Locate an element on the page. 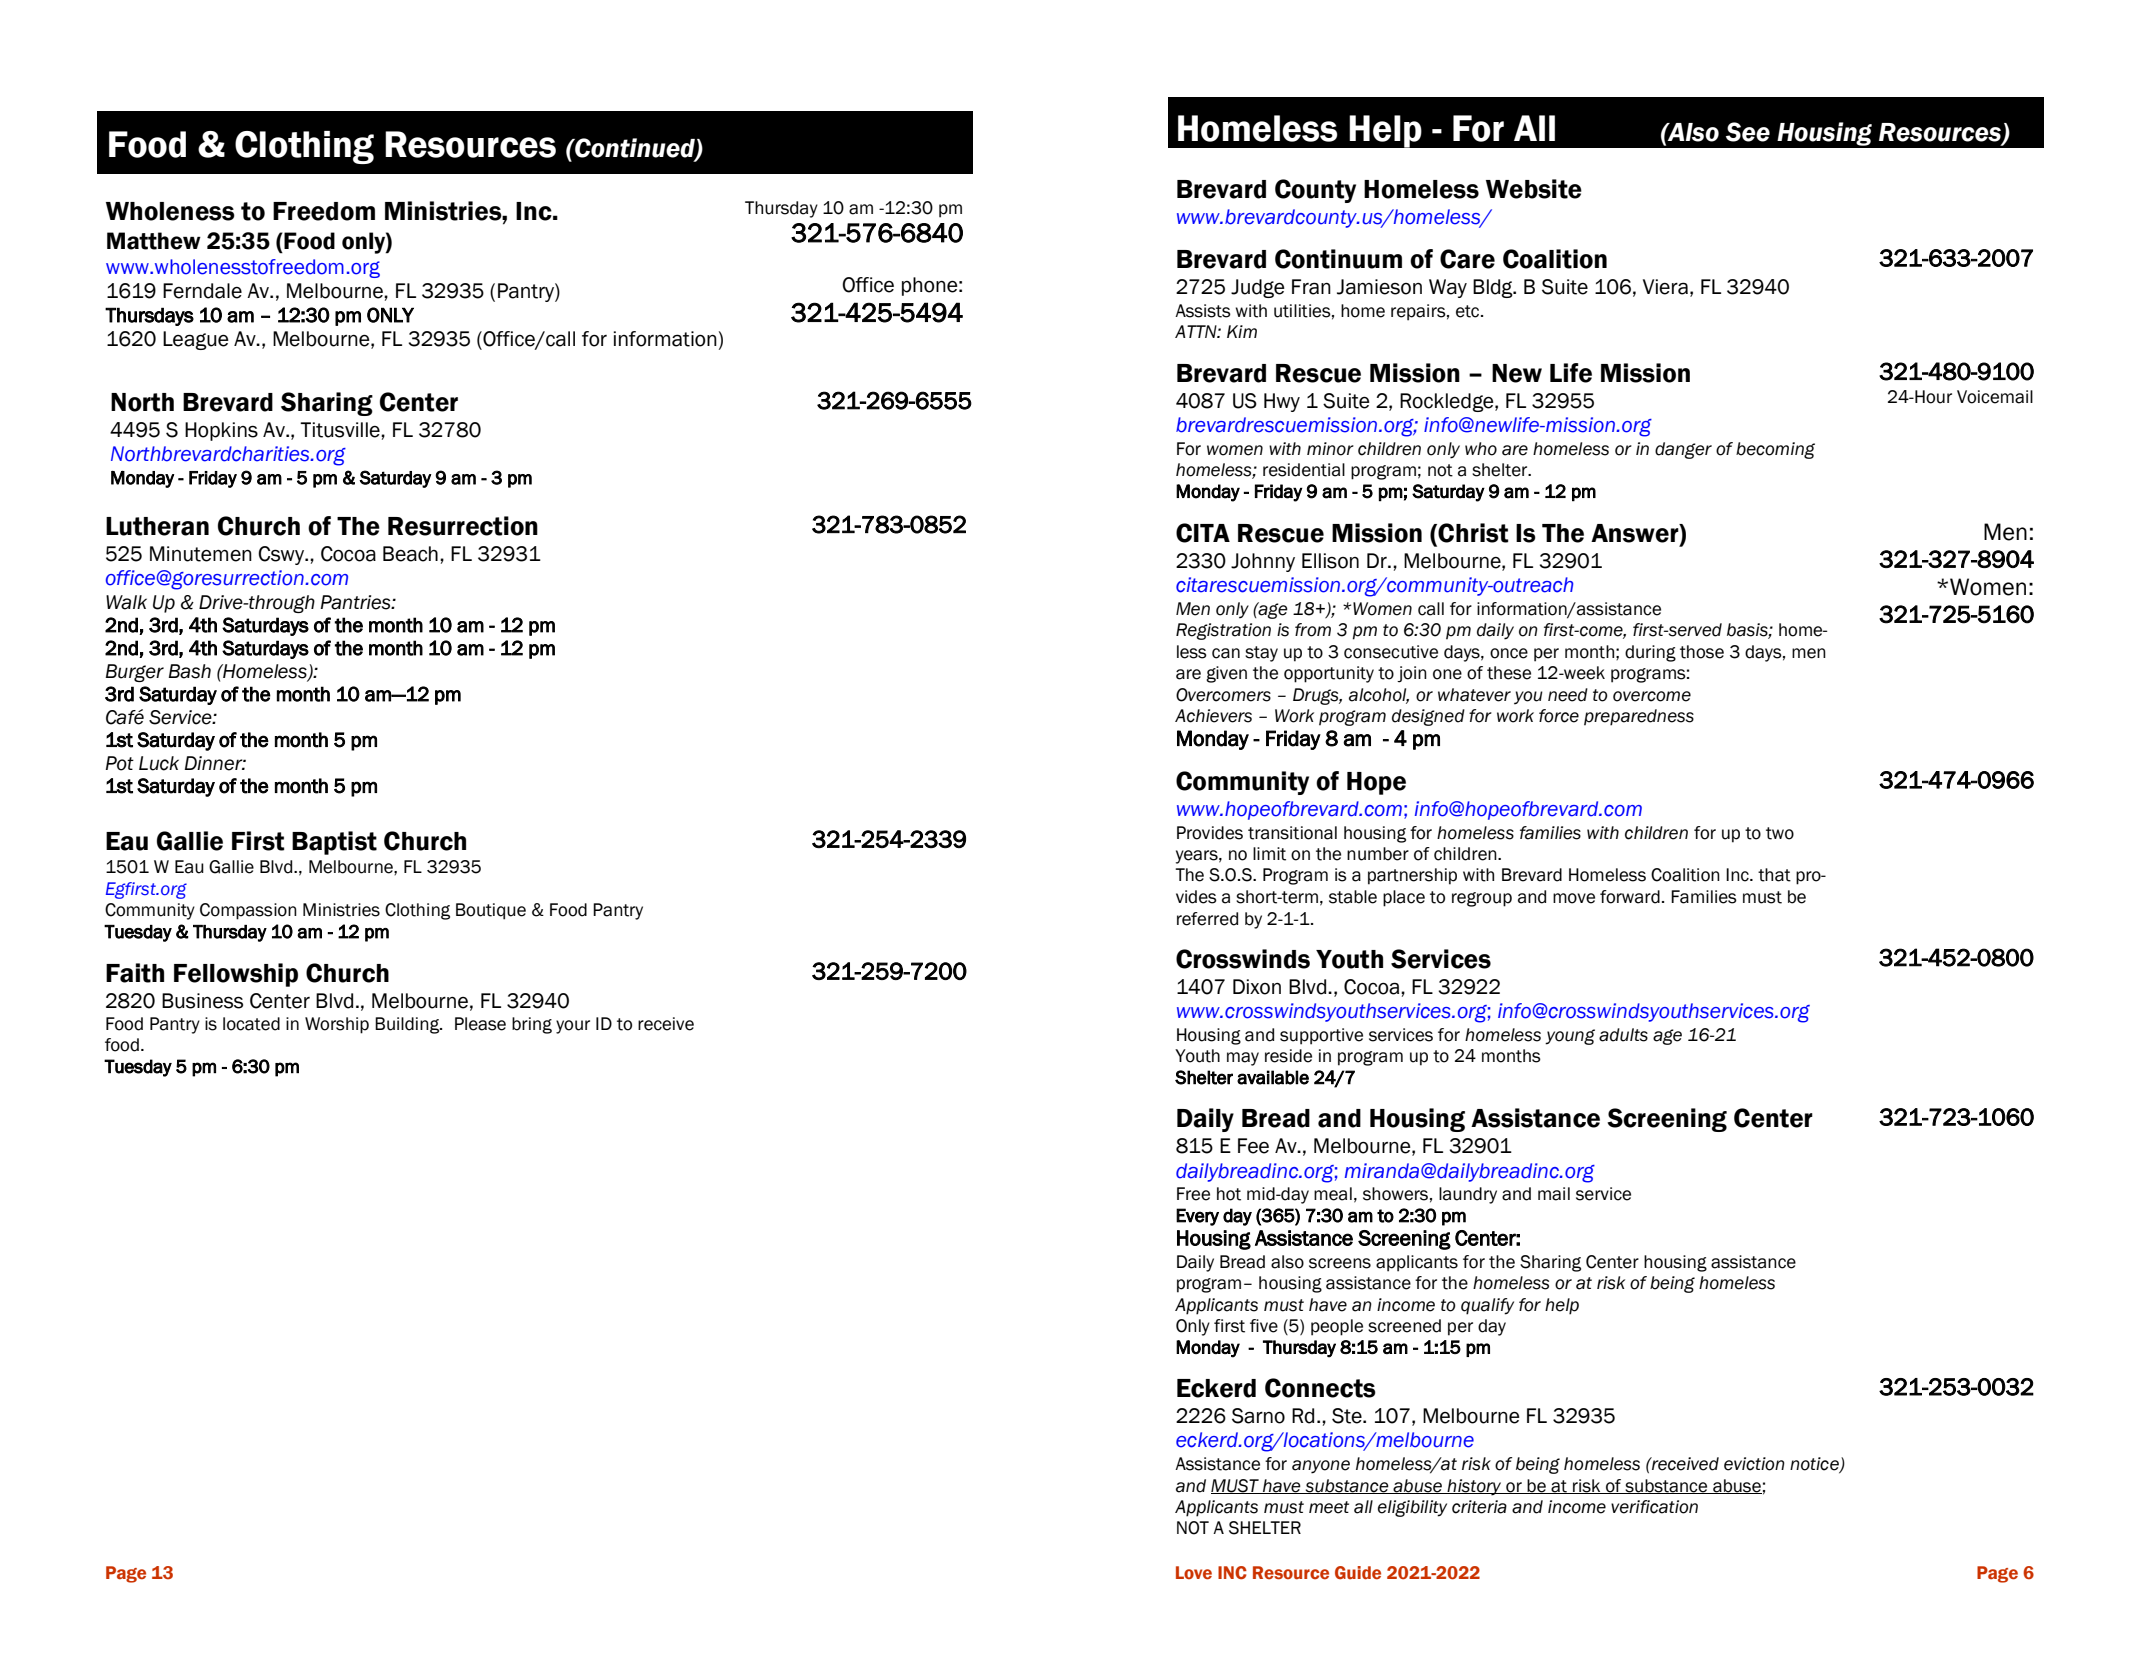 The image size is (2139, 1653). Matthew is located at coordinates (154, 241).
